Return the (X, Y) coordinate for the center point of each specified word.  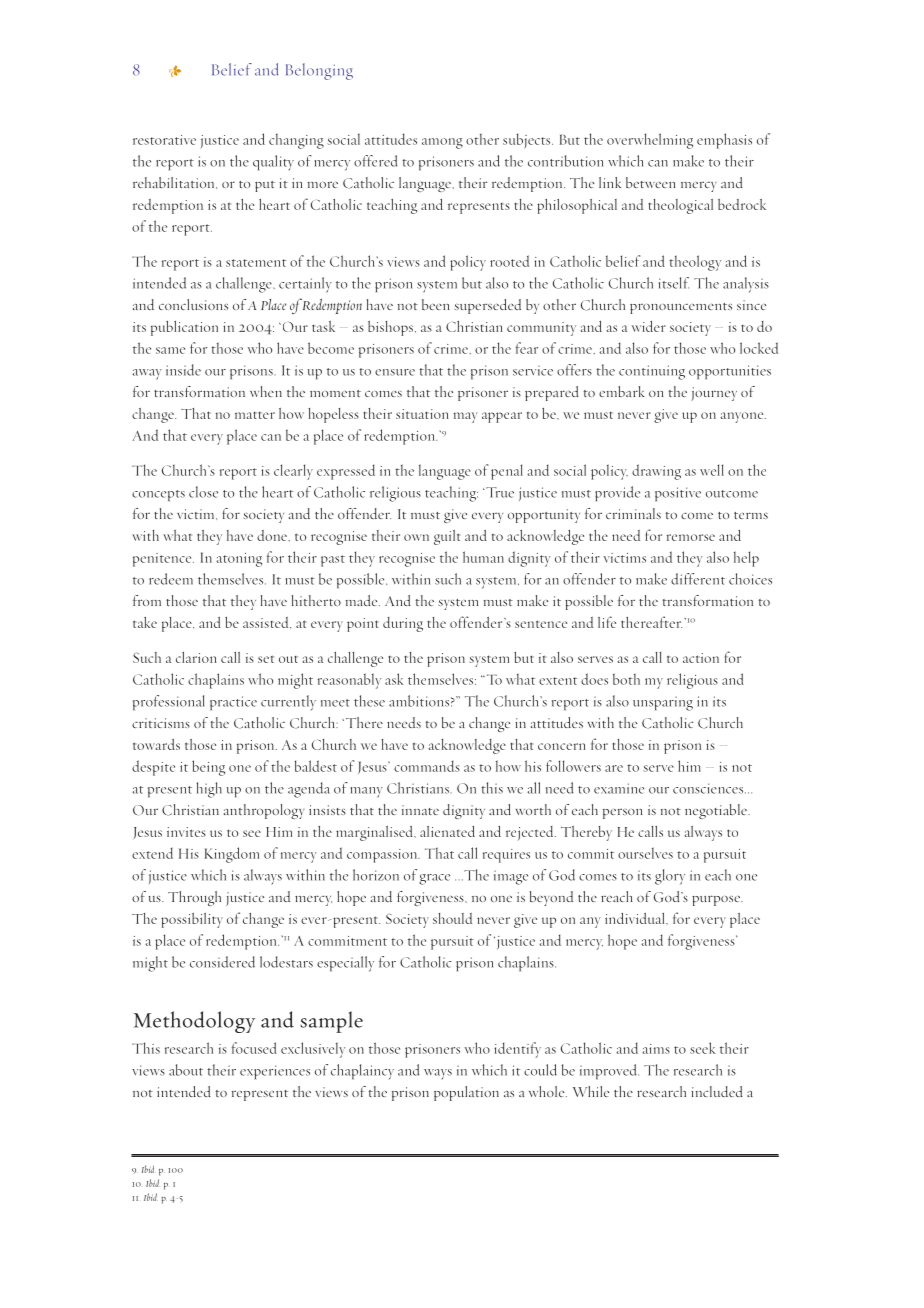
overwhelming (650, 141)
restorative (164, 140)
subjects (528, 141)
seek (702, 1048)
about (186, 1070)
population (466, 1093)
